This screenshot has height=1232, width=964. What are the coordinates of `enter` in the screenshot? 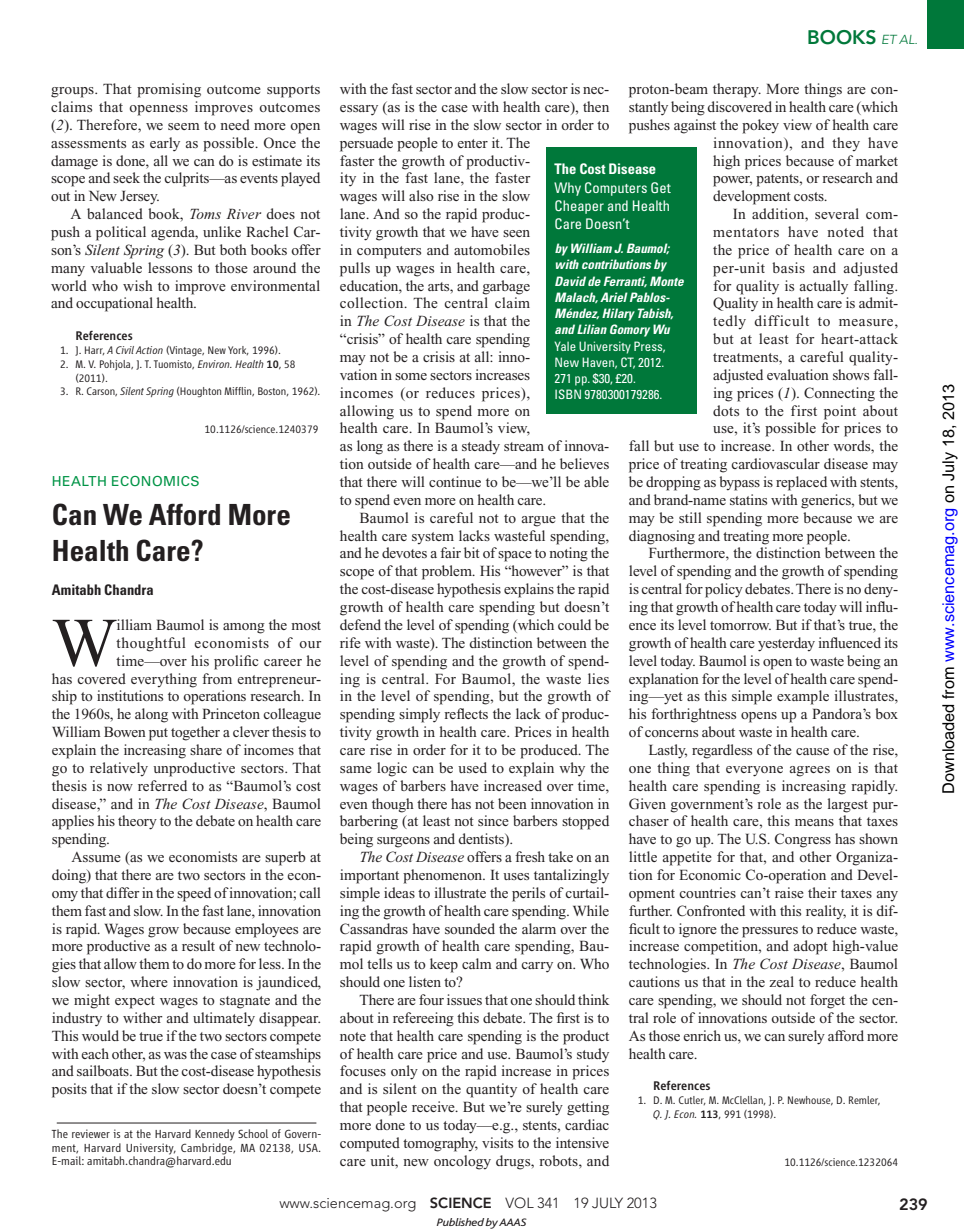 It's located at (472, 143).
